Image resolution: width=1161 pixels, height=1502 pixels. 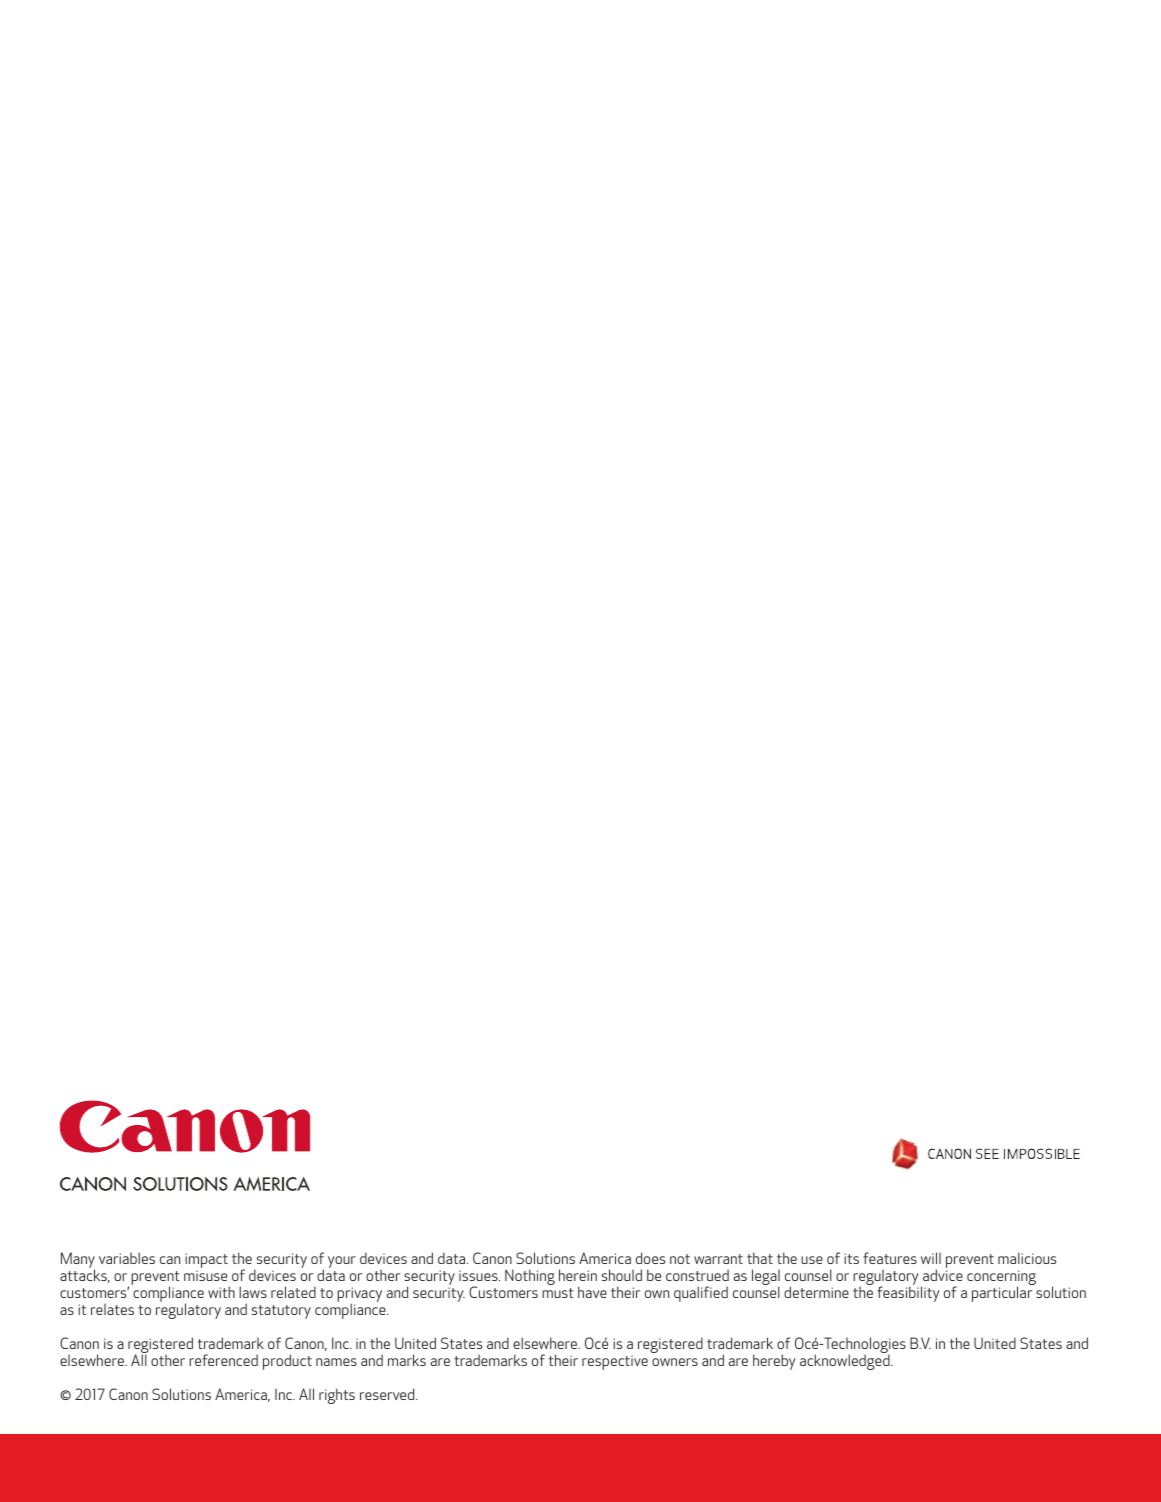 I want to click on respective, so click(x=615, y=1362).
